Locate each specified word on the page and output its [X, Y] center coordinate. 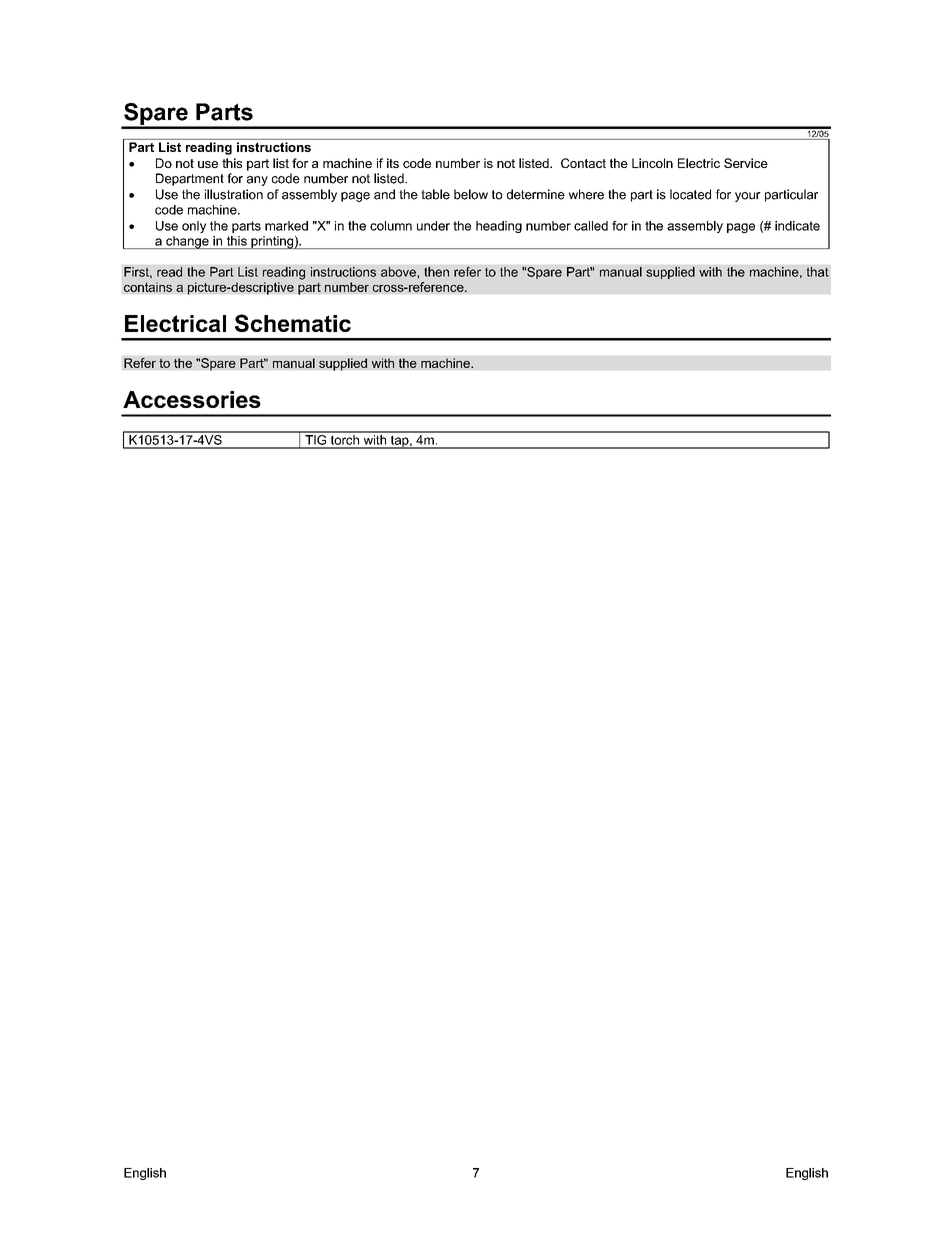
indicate [797, 226]
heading [499, 227]
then [436, 272]
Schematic [293, 323]
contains [148, 287]
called [591, 226]
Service [746, 163]
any [257, 181]
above [399, 272]
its [393, 163]
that [818, 272]
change [187, 242]
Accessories [192, 399]
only [194, 227]
